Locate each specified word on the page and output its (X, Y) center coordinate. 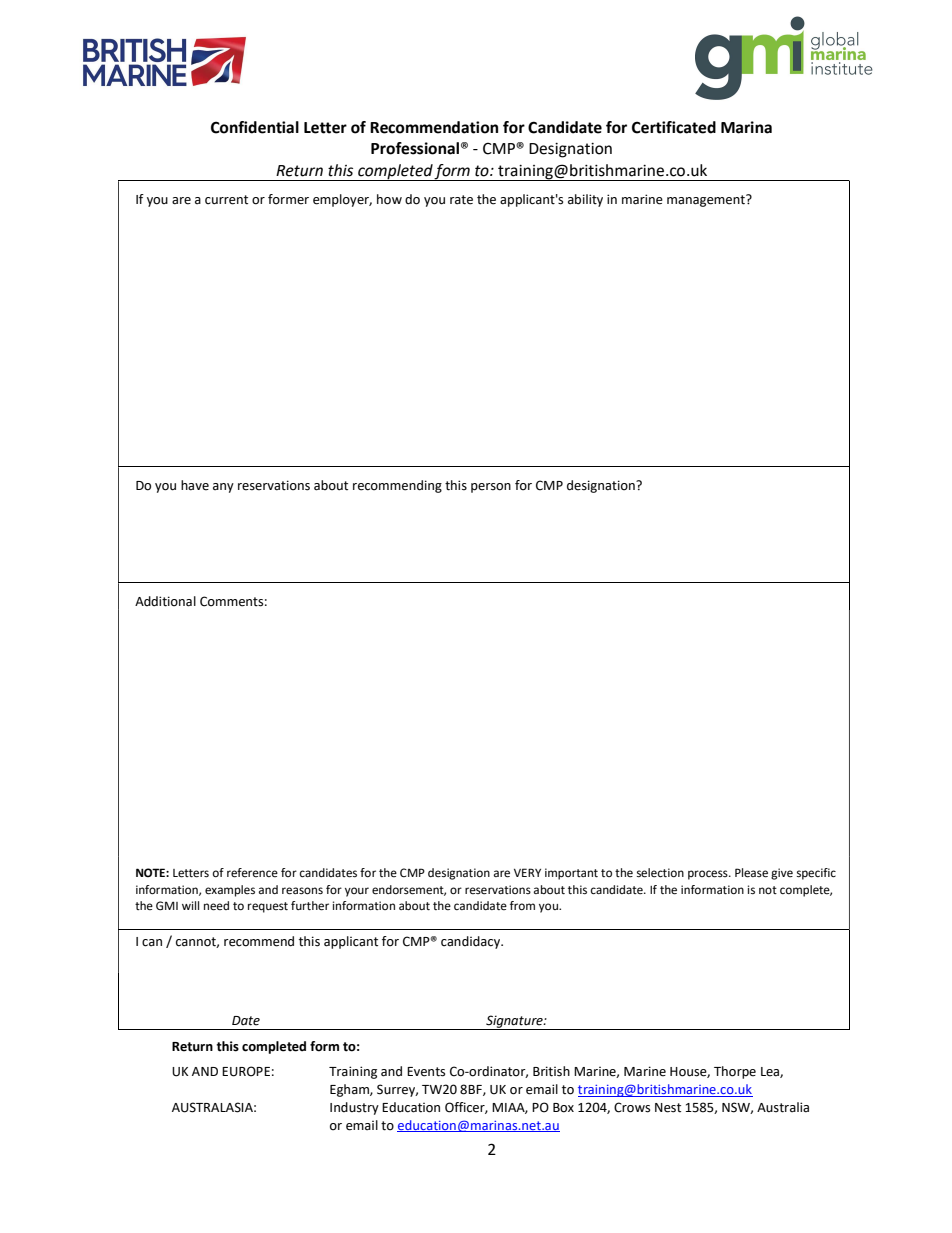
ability (585, 200)
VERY (527, 872)
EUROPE (246, 1071)
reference (252, 873)
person (491, 488)
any (223, 488)
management (707, 200)
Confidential (255, 127)
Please (751, 873)
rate (461, 200)
